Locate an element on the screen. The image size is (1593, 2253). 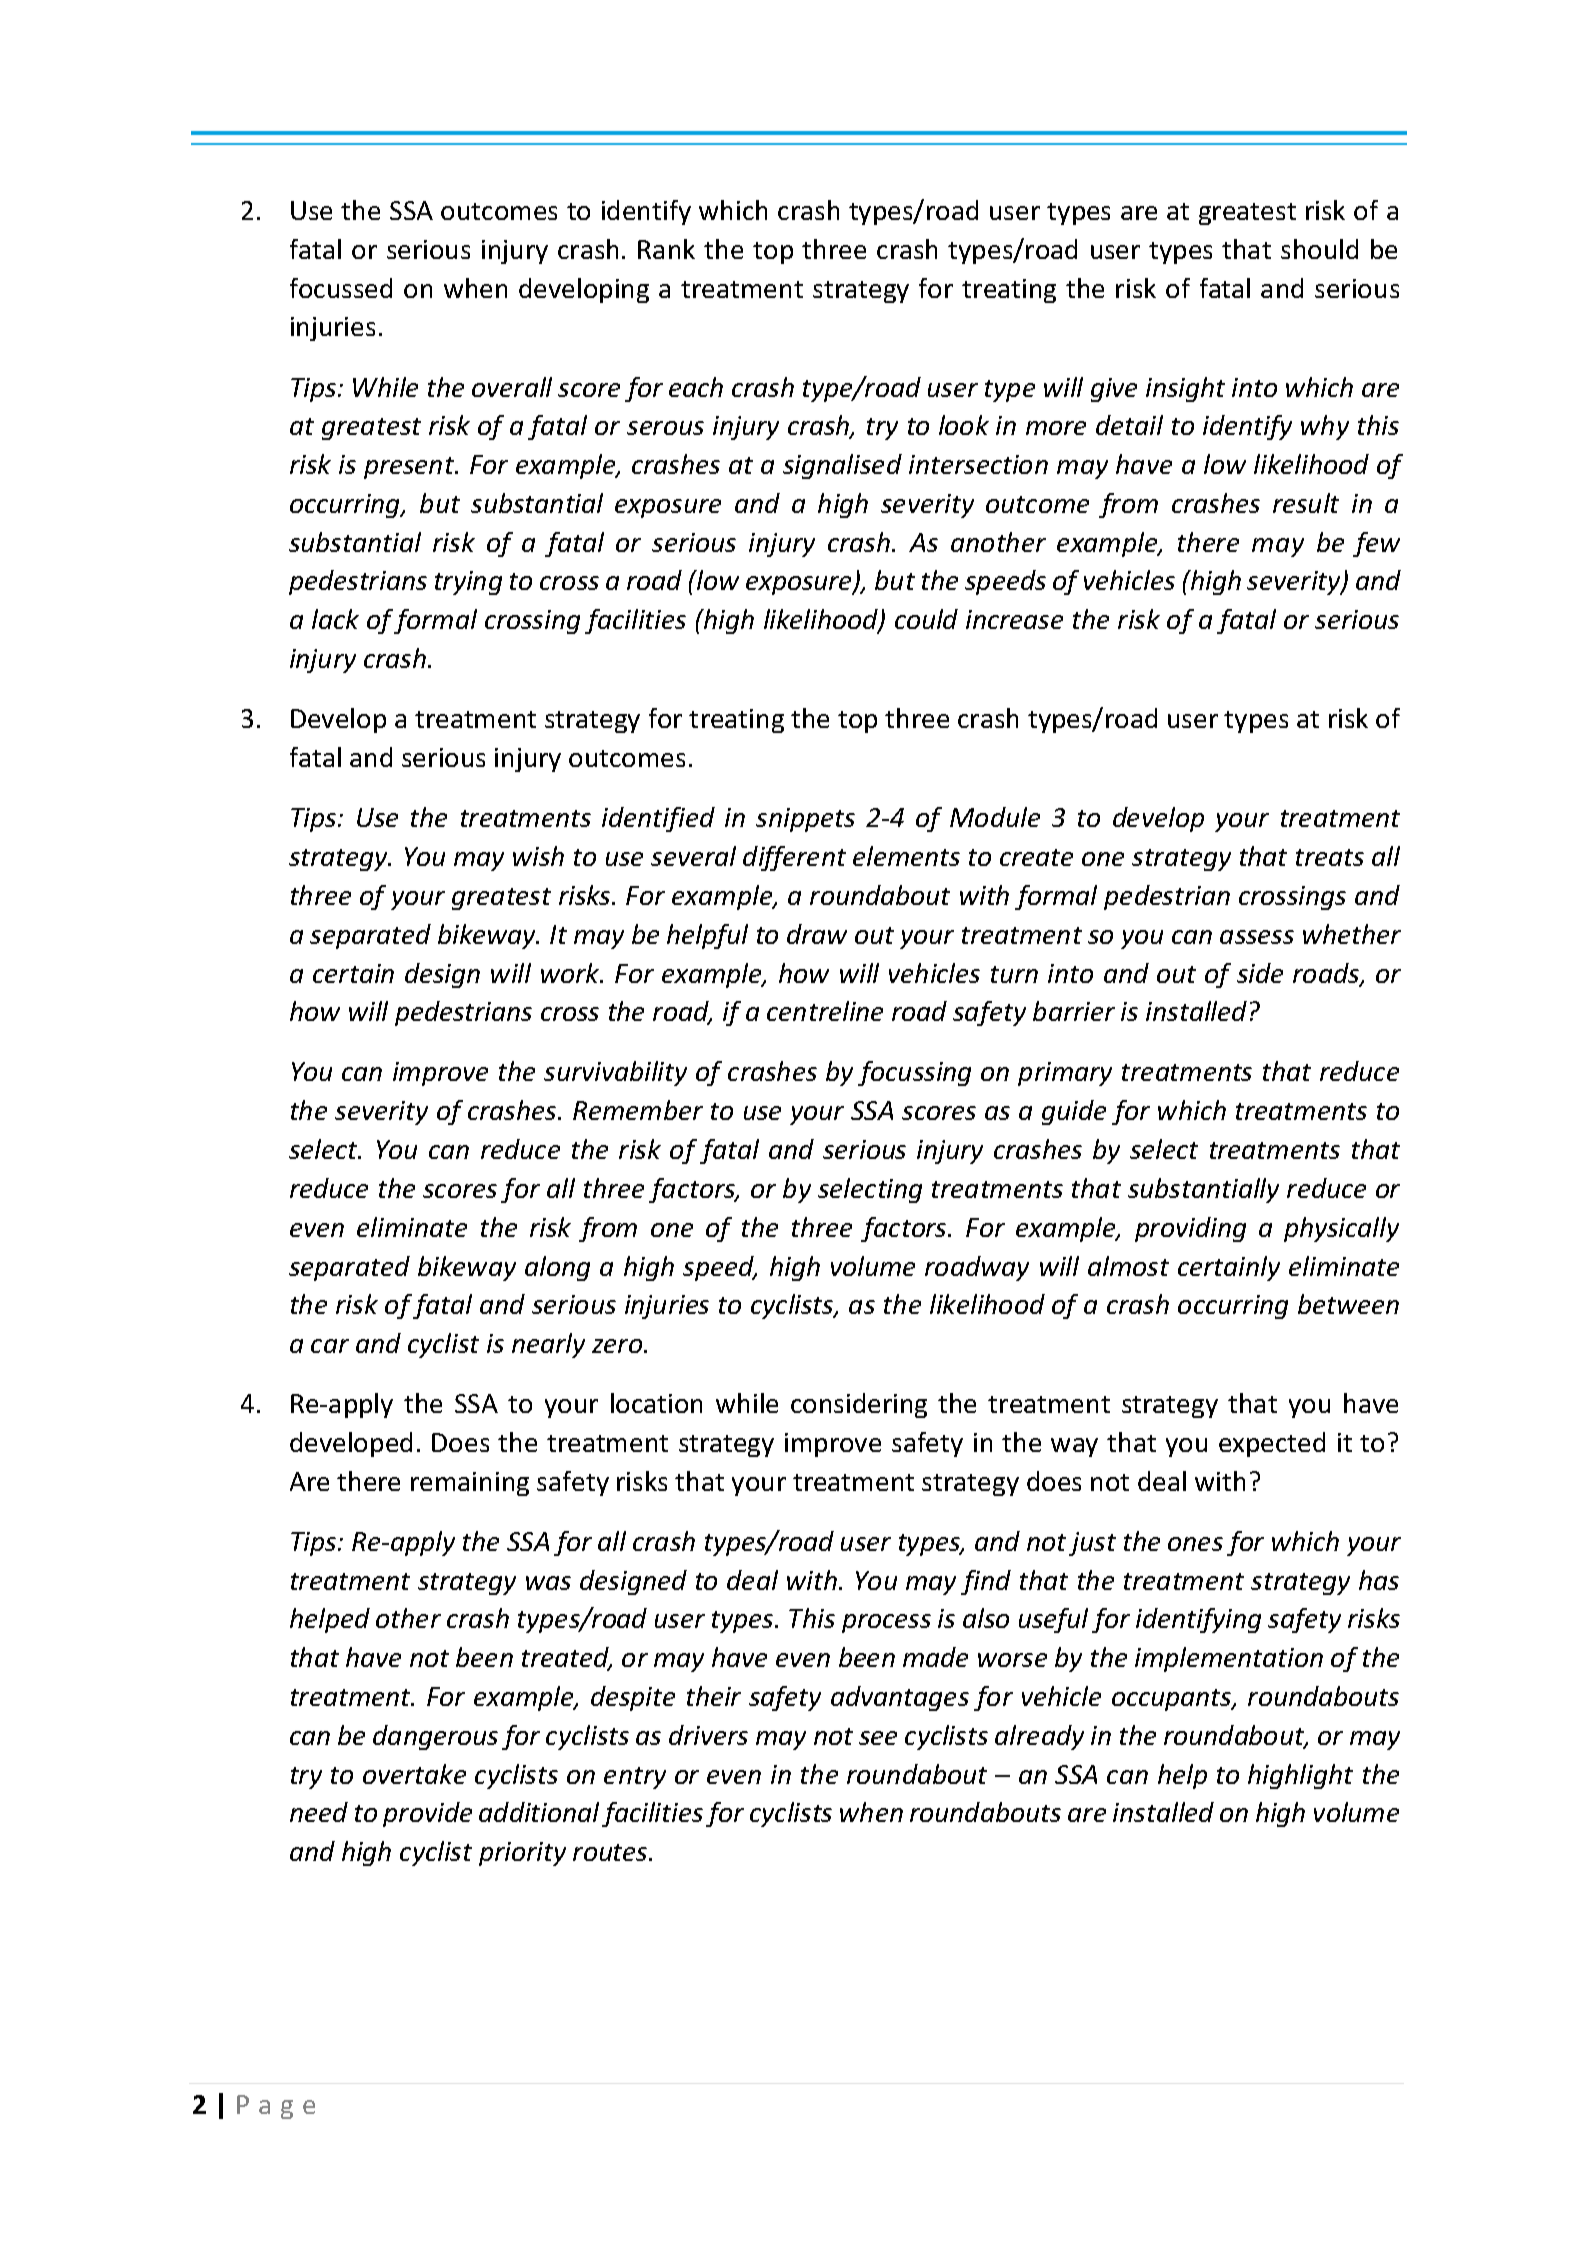
few is located at coordinates (1376, 544).
